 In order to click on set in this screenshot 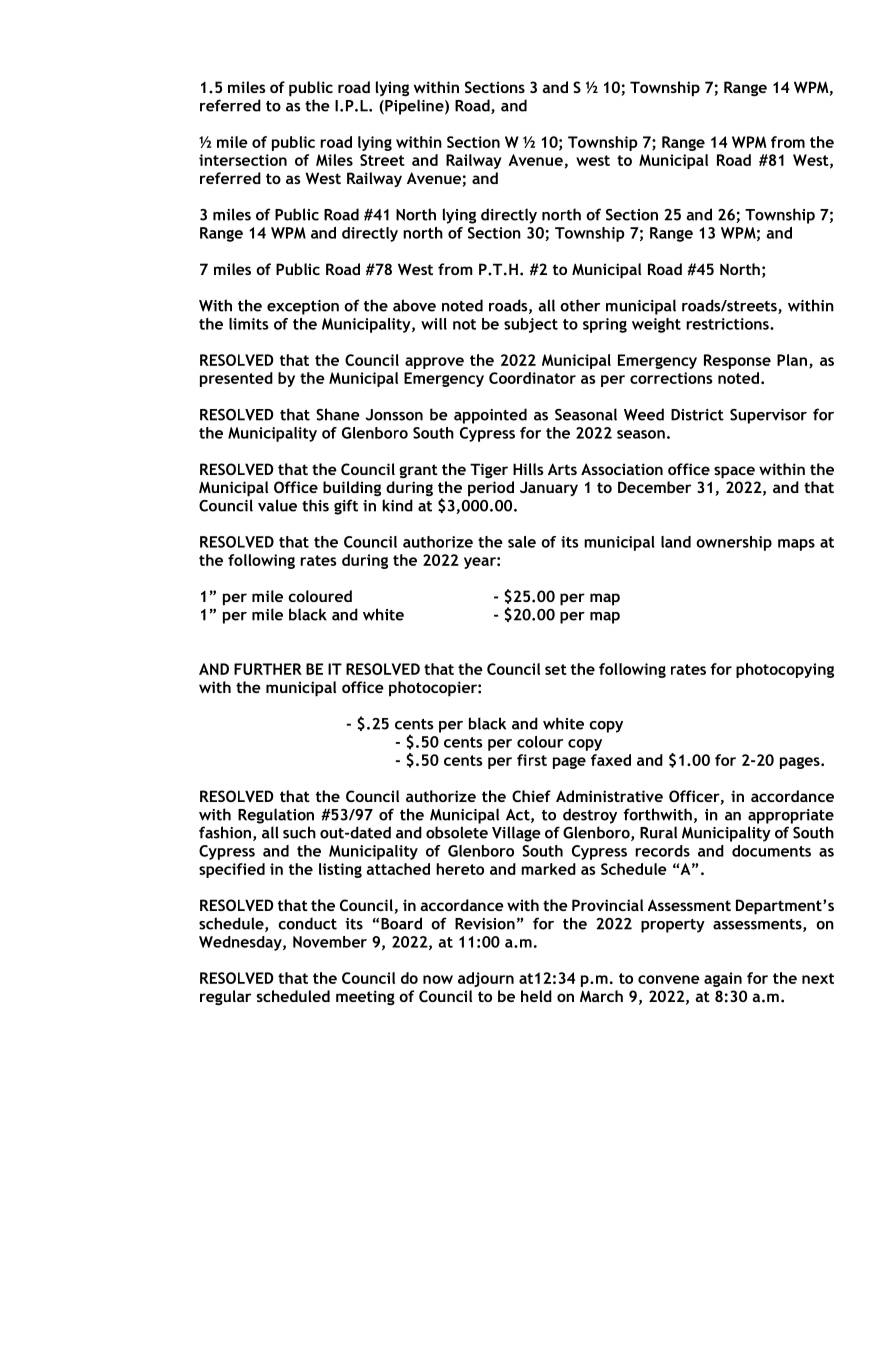, I will do `click(556, 669)`.
